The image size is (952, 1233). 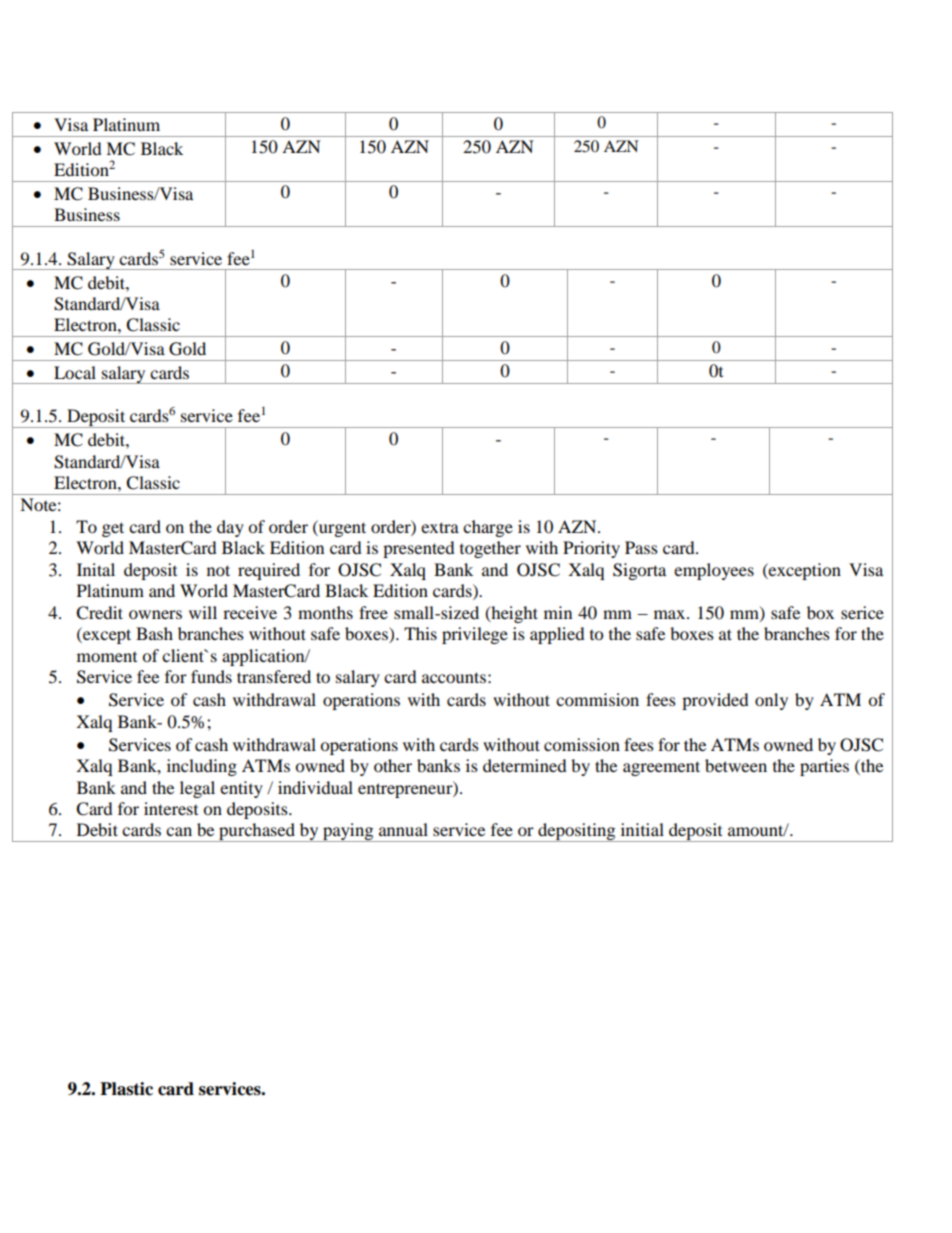 I want to click on can, so click(x=179, y=831).
